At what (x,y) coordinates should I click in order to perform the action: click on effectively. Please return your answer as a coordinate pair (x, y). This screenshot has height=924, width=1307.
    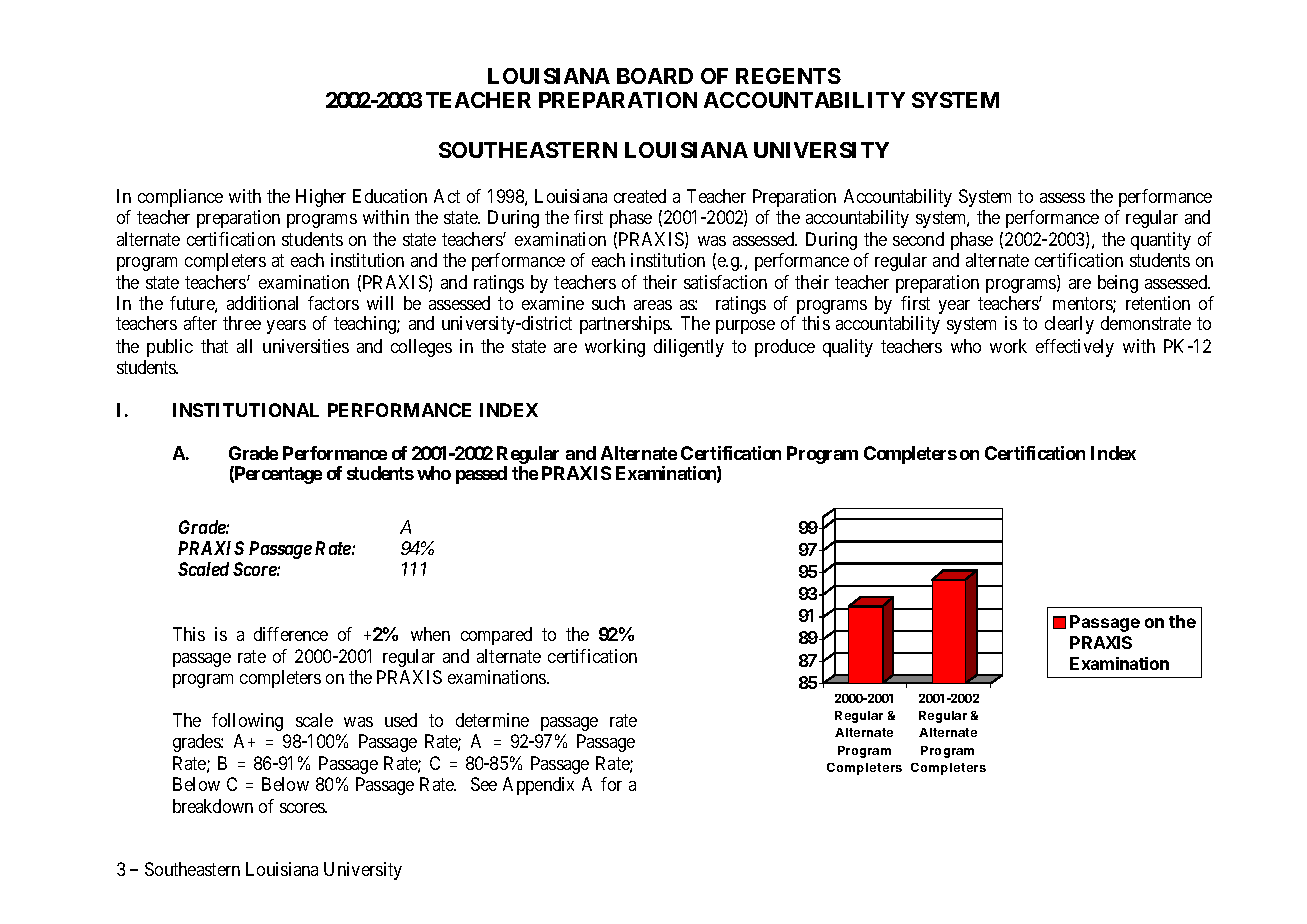
    Looking at the image, I should click on (1075, 348).
